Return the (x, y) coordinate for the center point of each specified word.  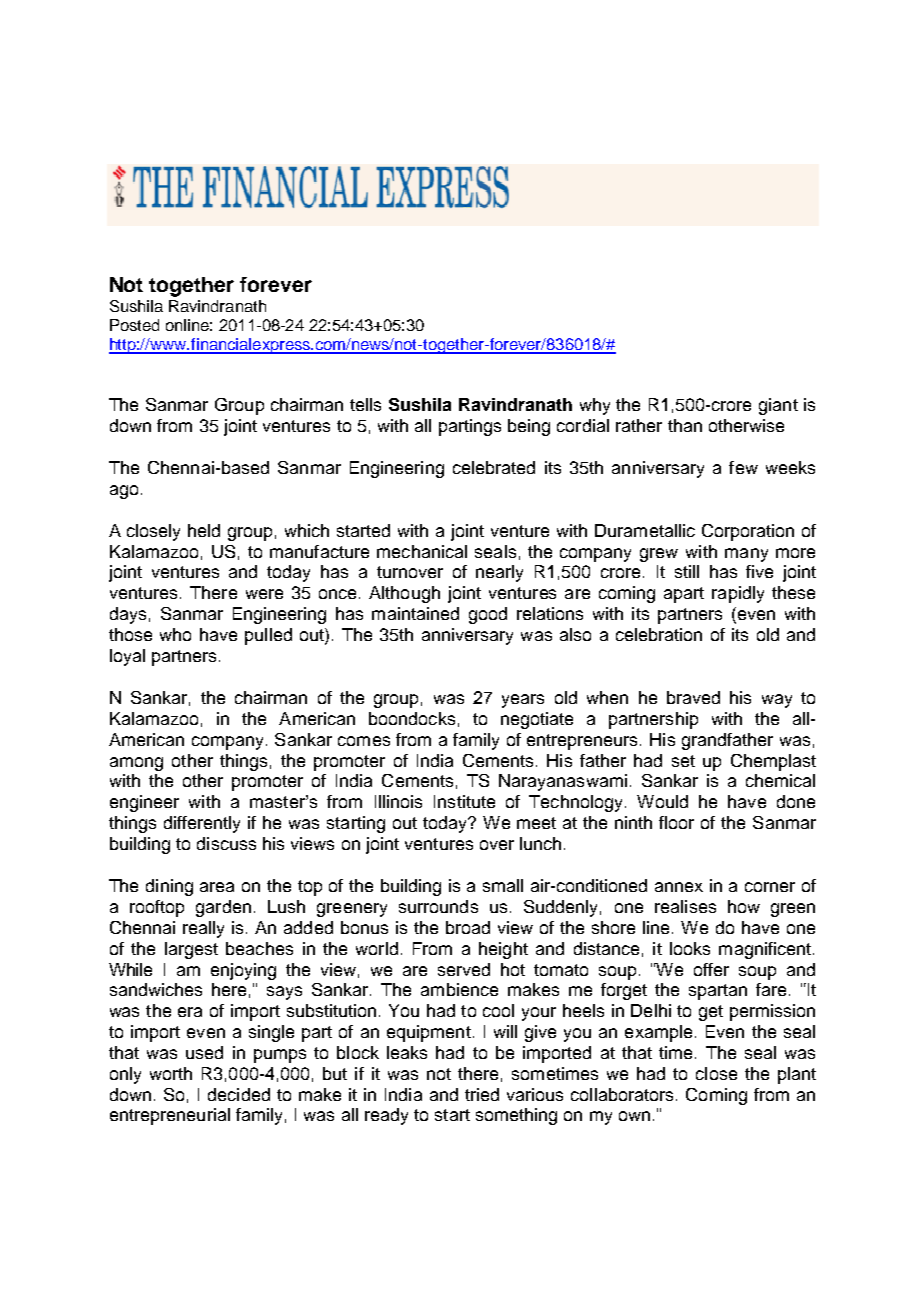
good (488, 615)
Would (662, 801)
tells (365, 404)
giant (778, 406)
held (204, 530)
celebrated (494, 467)
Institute (464, 801)
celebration (659, 634)
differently (202, 824)
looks (690, 948)
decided (239, 1094)
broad (468, 927)
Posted (134, 325)
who (175, 634)
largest (191, 950)
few (743, 467)
